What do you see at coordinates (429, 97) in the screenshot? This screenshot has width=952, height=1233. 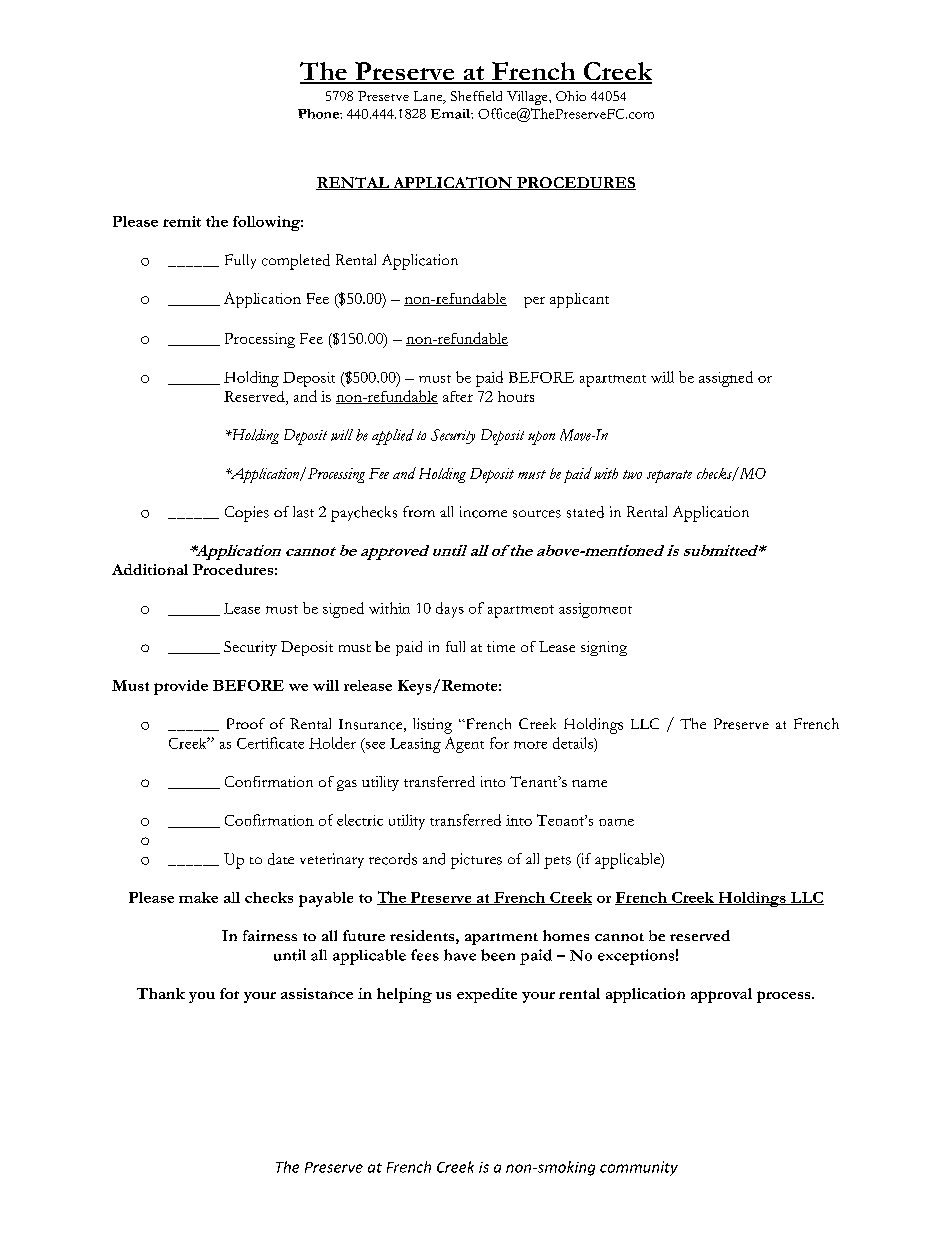 I see `Lane` at bounding box center [429, 97].
